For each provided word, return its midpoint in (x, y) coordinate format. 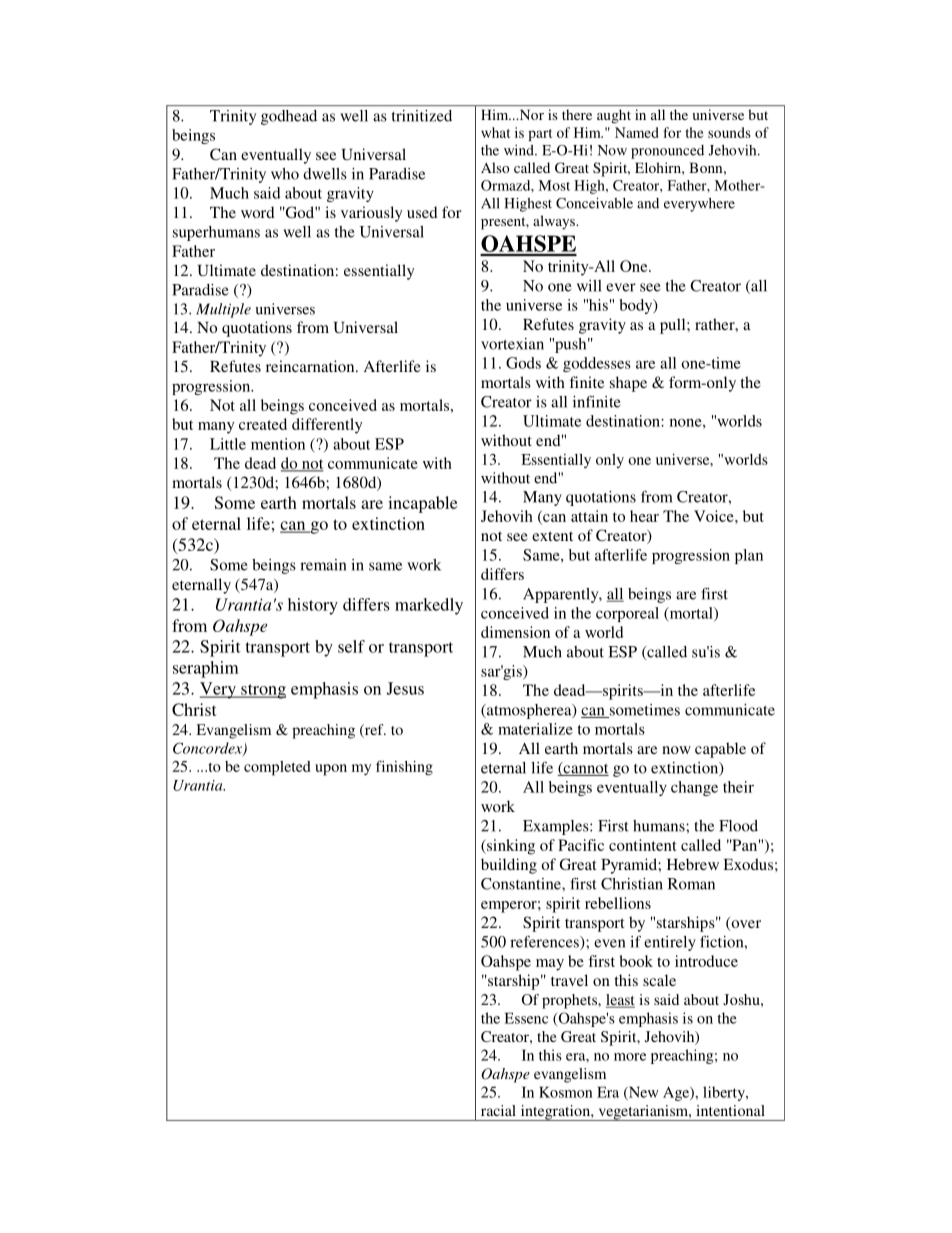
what (495, 132)
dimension (515, 632)
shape (628, 384)
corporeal (627, 614)
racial (498, 1110)
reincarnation (311, 366)
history (313, 606)
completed (277, 768)
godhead (289, 117)
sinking (510, 847)
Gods (523, 363)
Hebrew (693, 864)
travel (569, 980)
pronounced (667, 152)
